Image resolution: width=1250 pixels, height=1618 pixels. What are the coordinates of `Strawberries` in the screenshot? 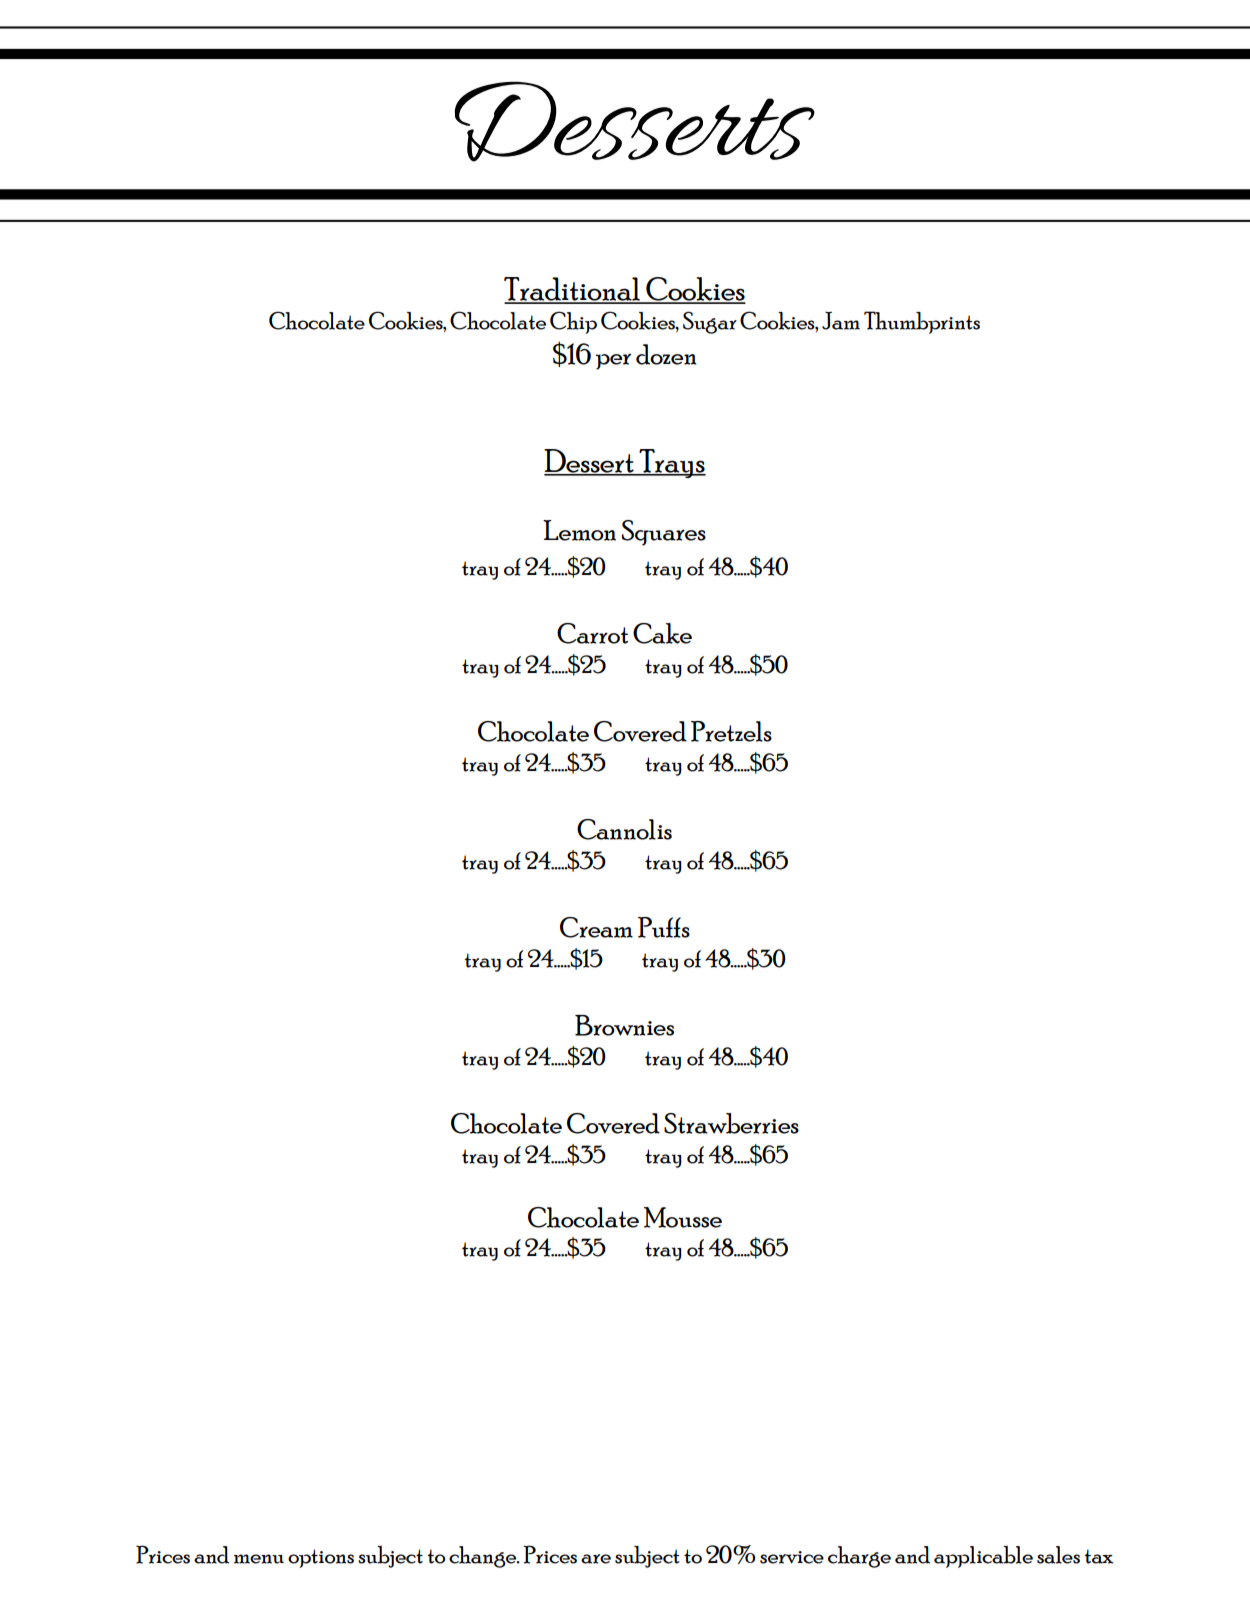 It's located at (731, 1123).
